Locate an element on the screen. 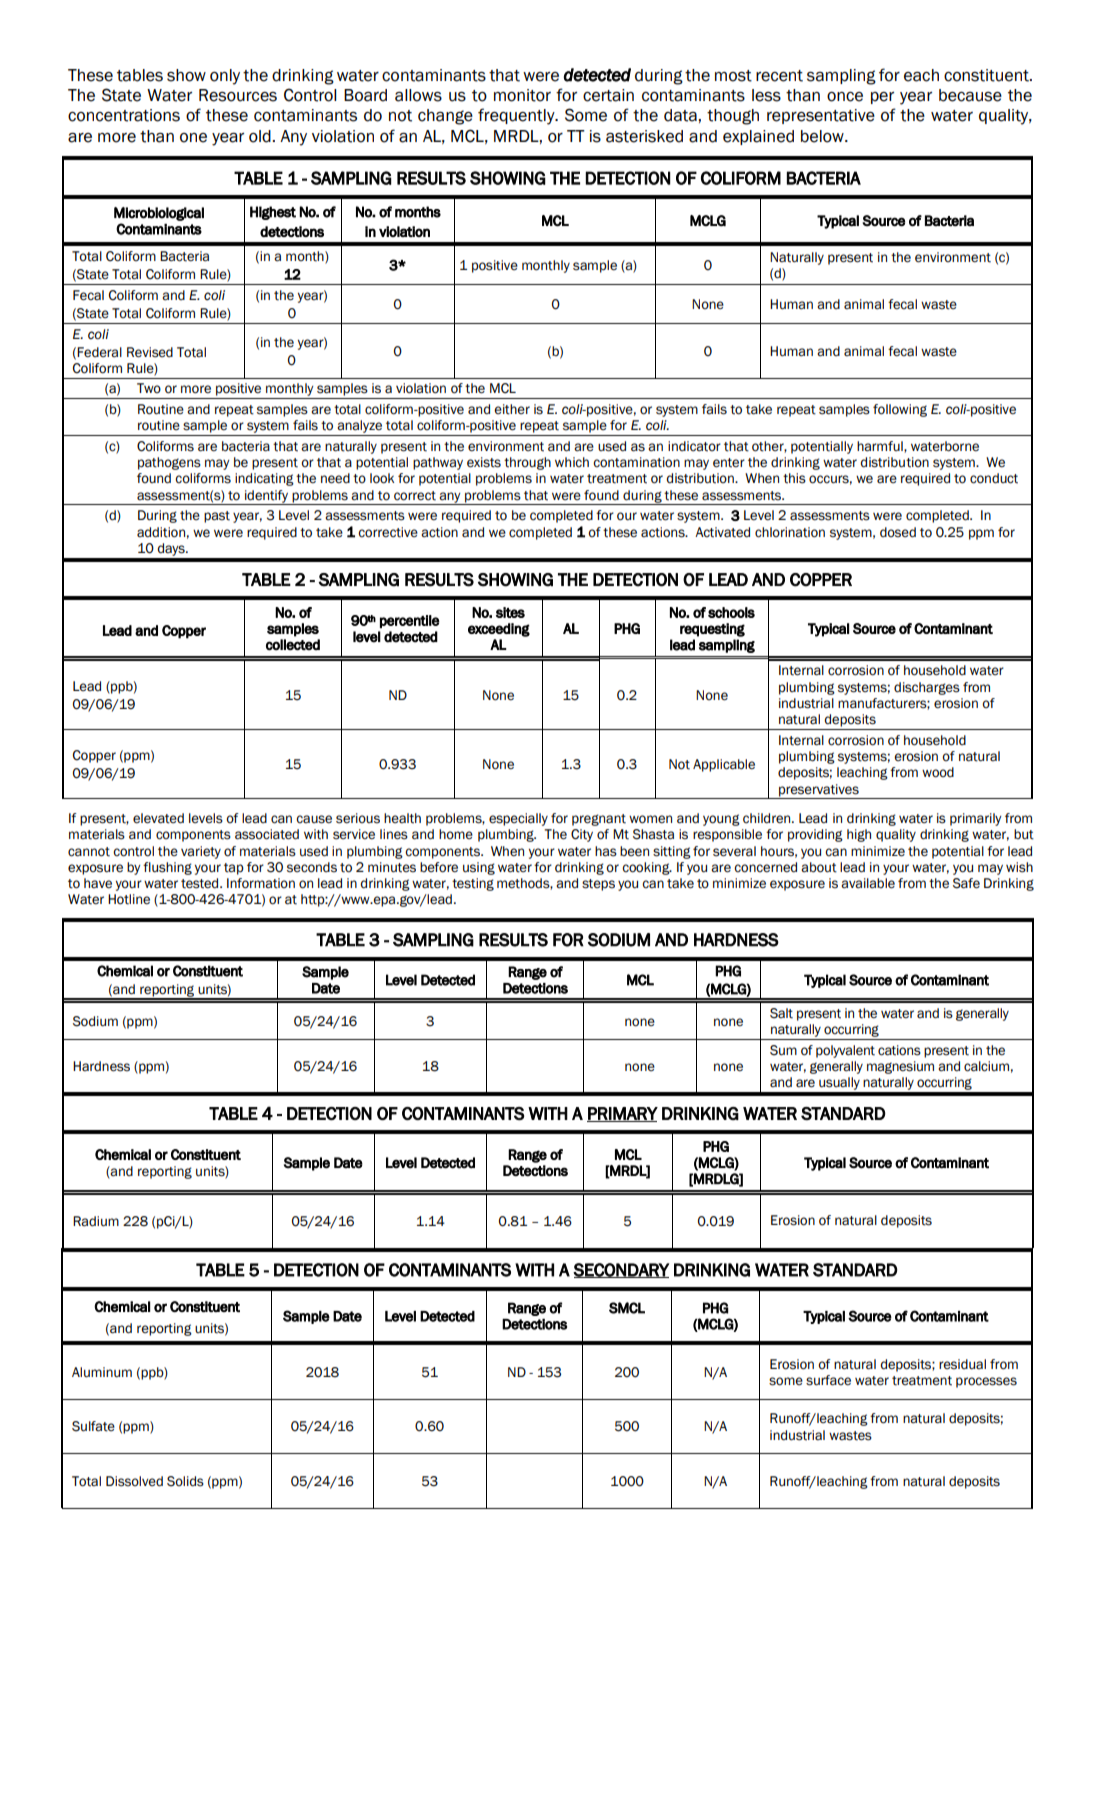  past is located at coordinates (217, 517).
